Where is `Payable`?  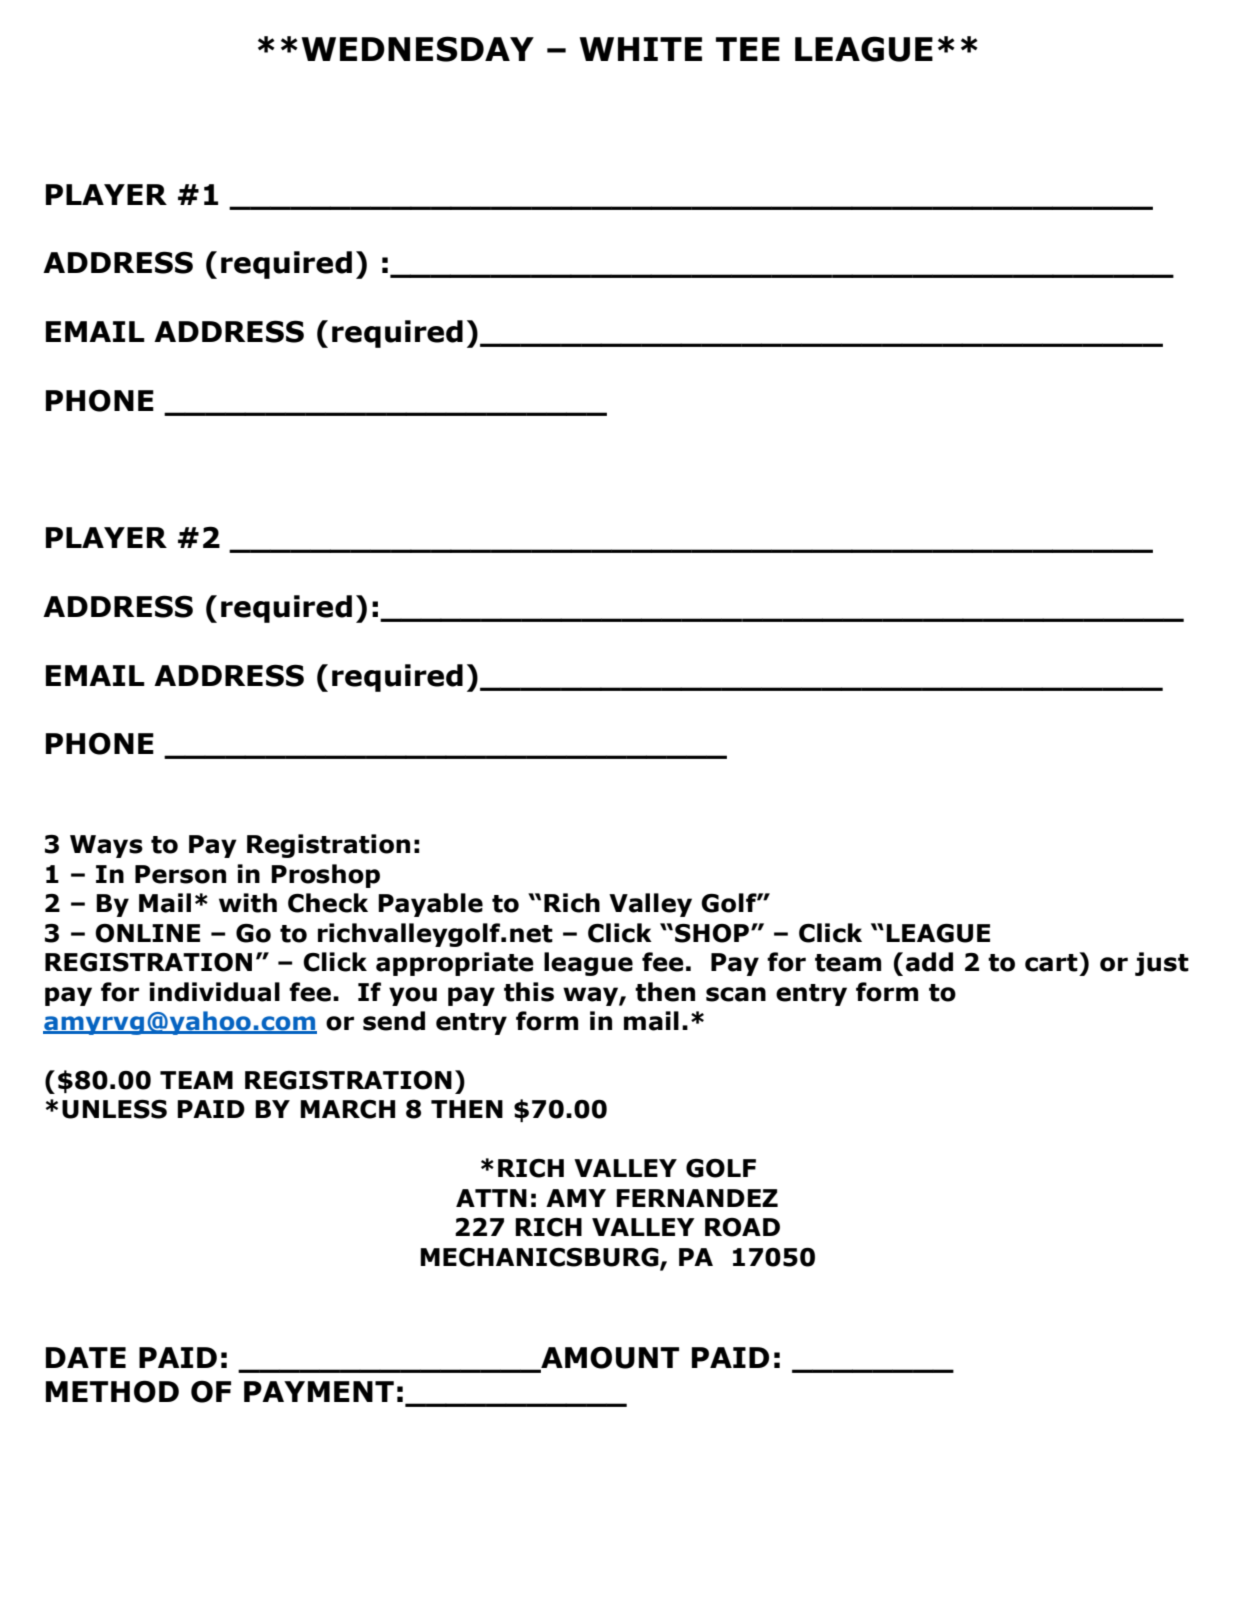 Payable is located at coordinates (430, 905).
